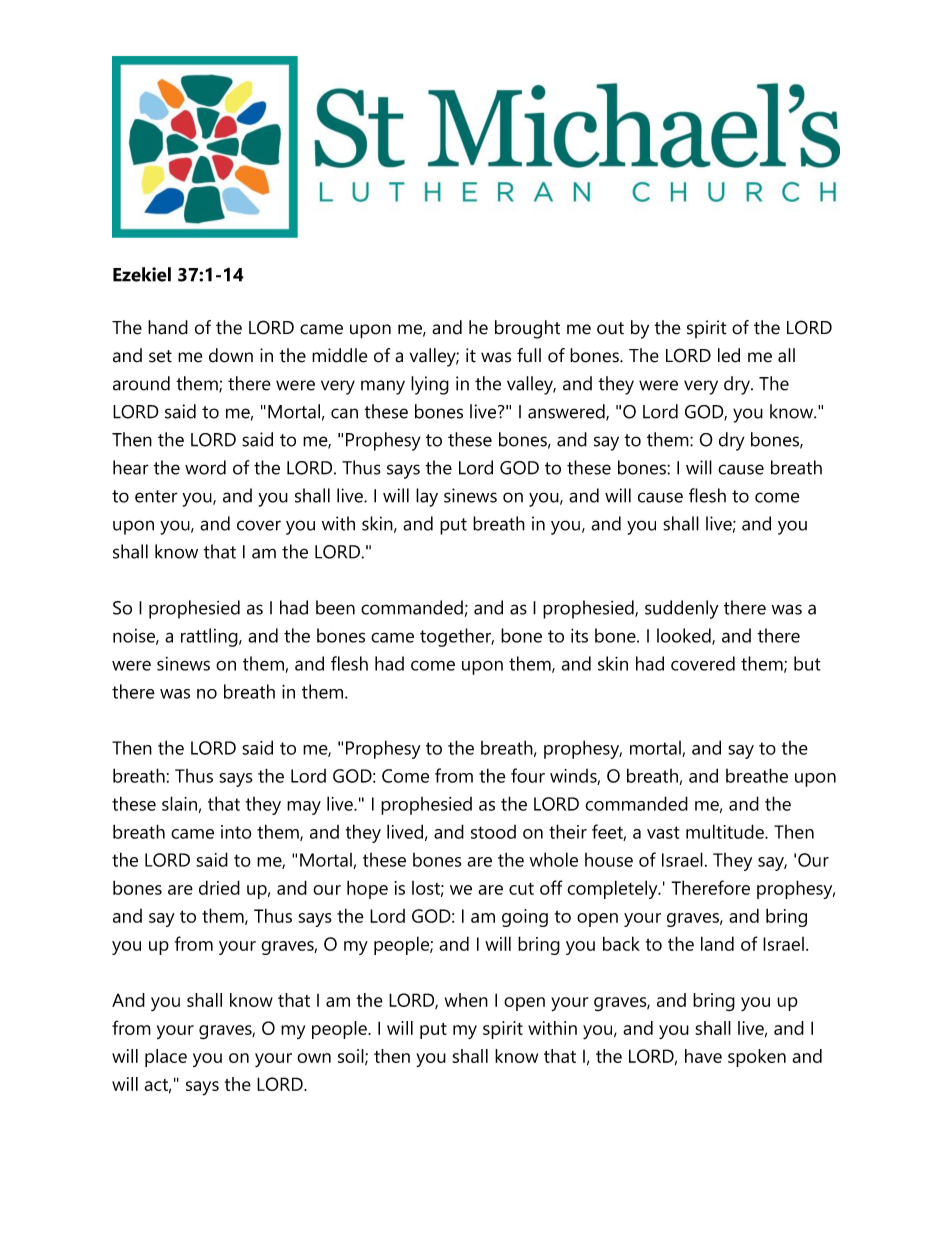  I want to click on looked, so click(685, 636).
